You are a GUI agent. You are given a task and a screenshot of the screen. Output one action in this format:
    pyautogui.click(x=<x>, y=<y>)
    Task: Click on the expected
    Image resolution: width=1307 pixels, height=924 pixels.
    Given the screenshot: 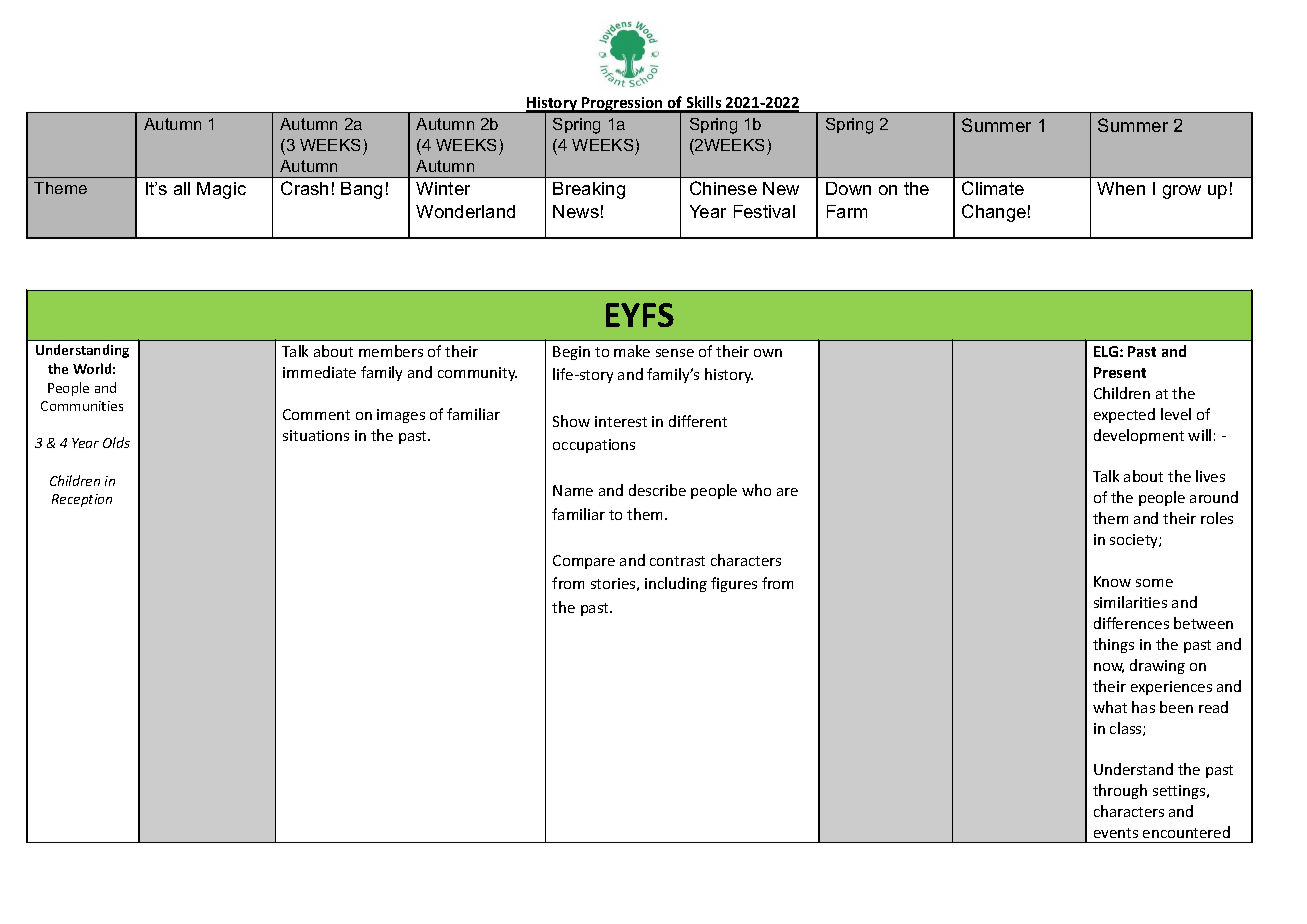 What is the action you would take?
    pyautogui.click(x=1124, y=415)
